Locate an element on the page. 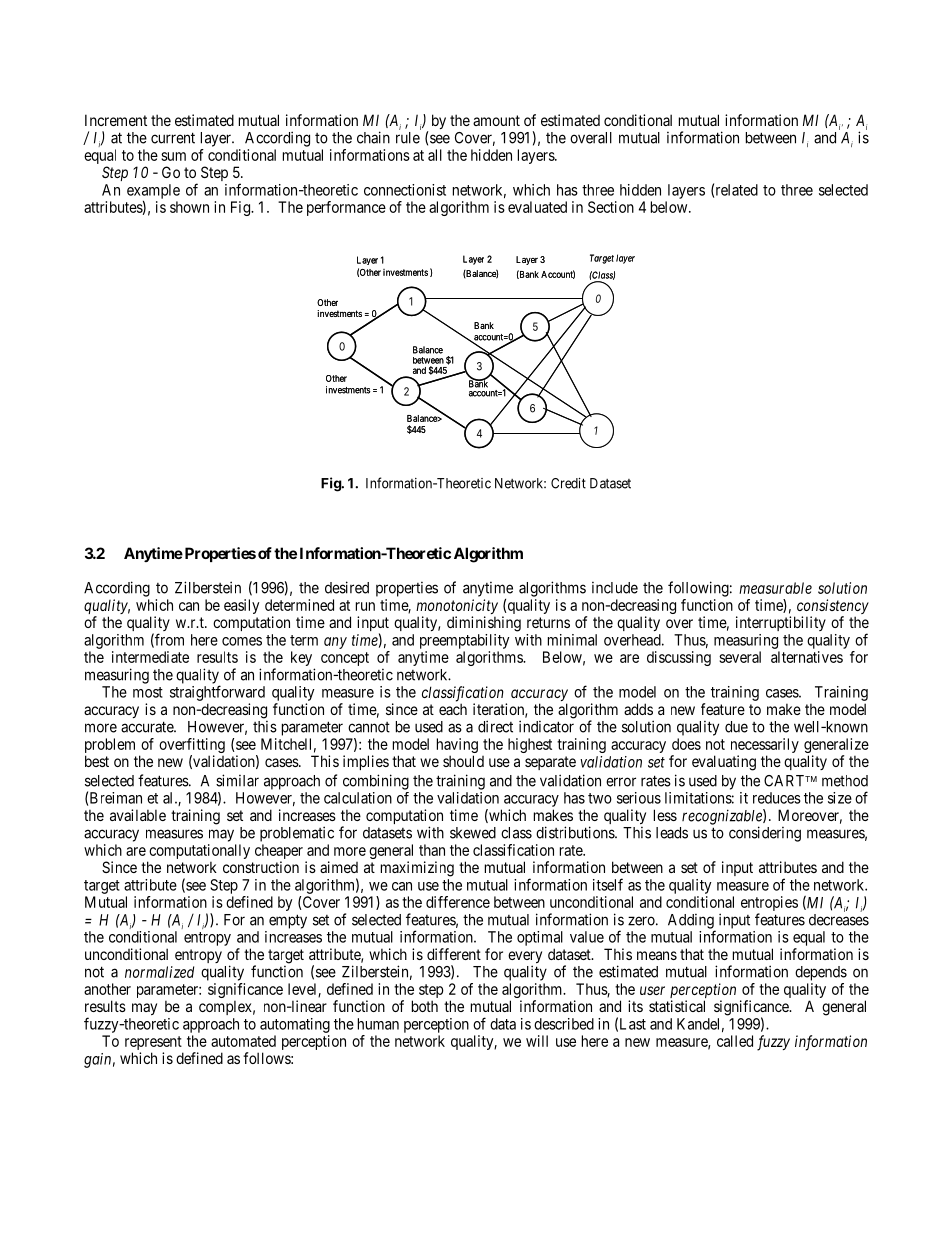  both is located at coordinates (425, 1006).
